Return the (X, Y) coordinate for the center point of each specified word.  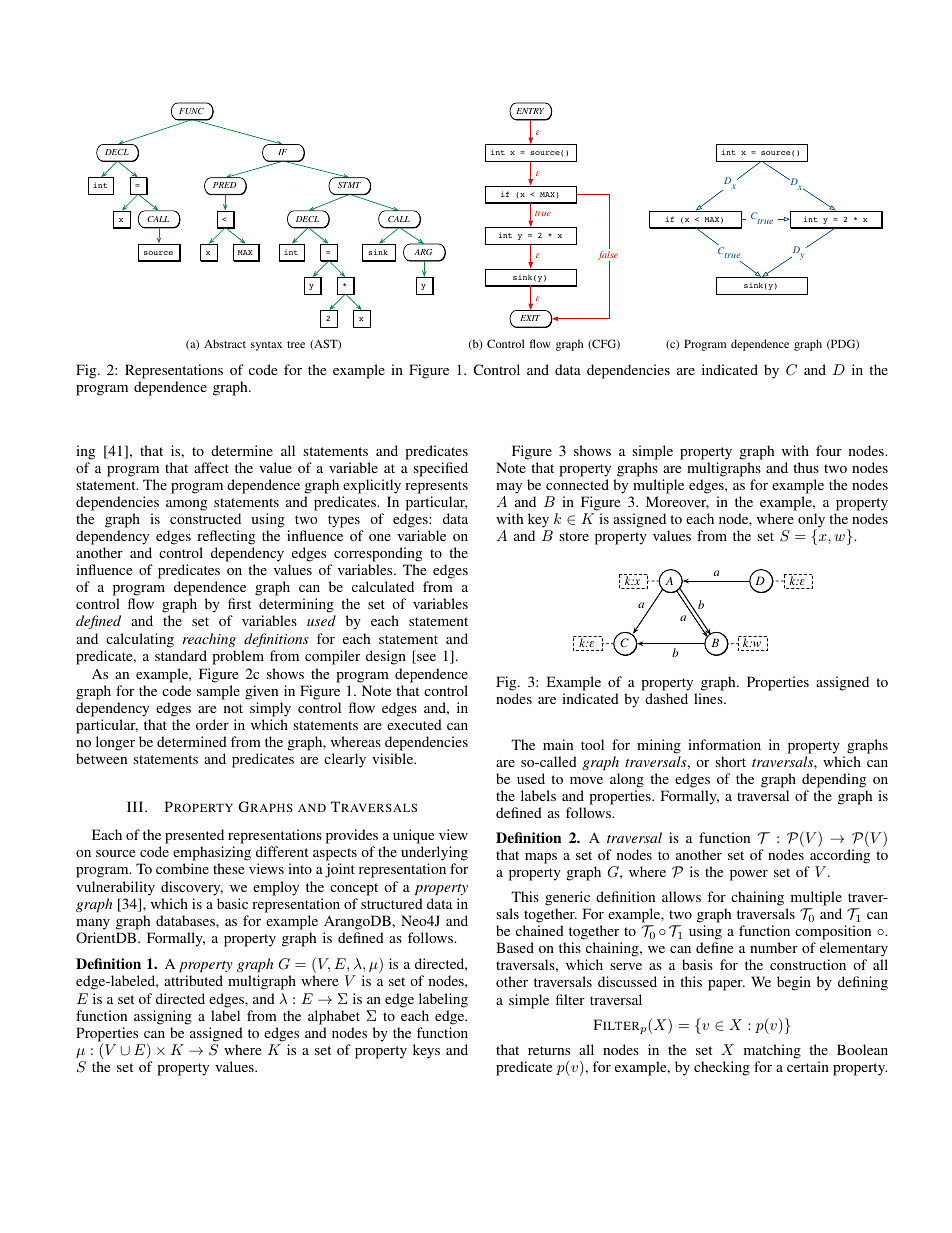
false (608, 257)
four (829, 450)
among (186, 505)
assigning (163, 1017)
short (730, 761)
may (509, 488)
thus (806, 467)
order (212, 724)
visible (394, 758)
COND (224, 185)
